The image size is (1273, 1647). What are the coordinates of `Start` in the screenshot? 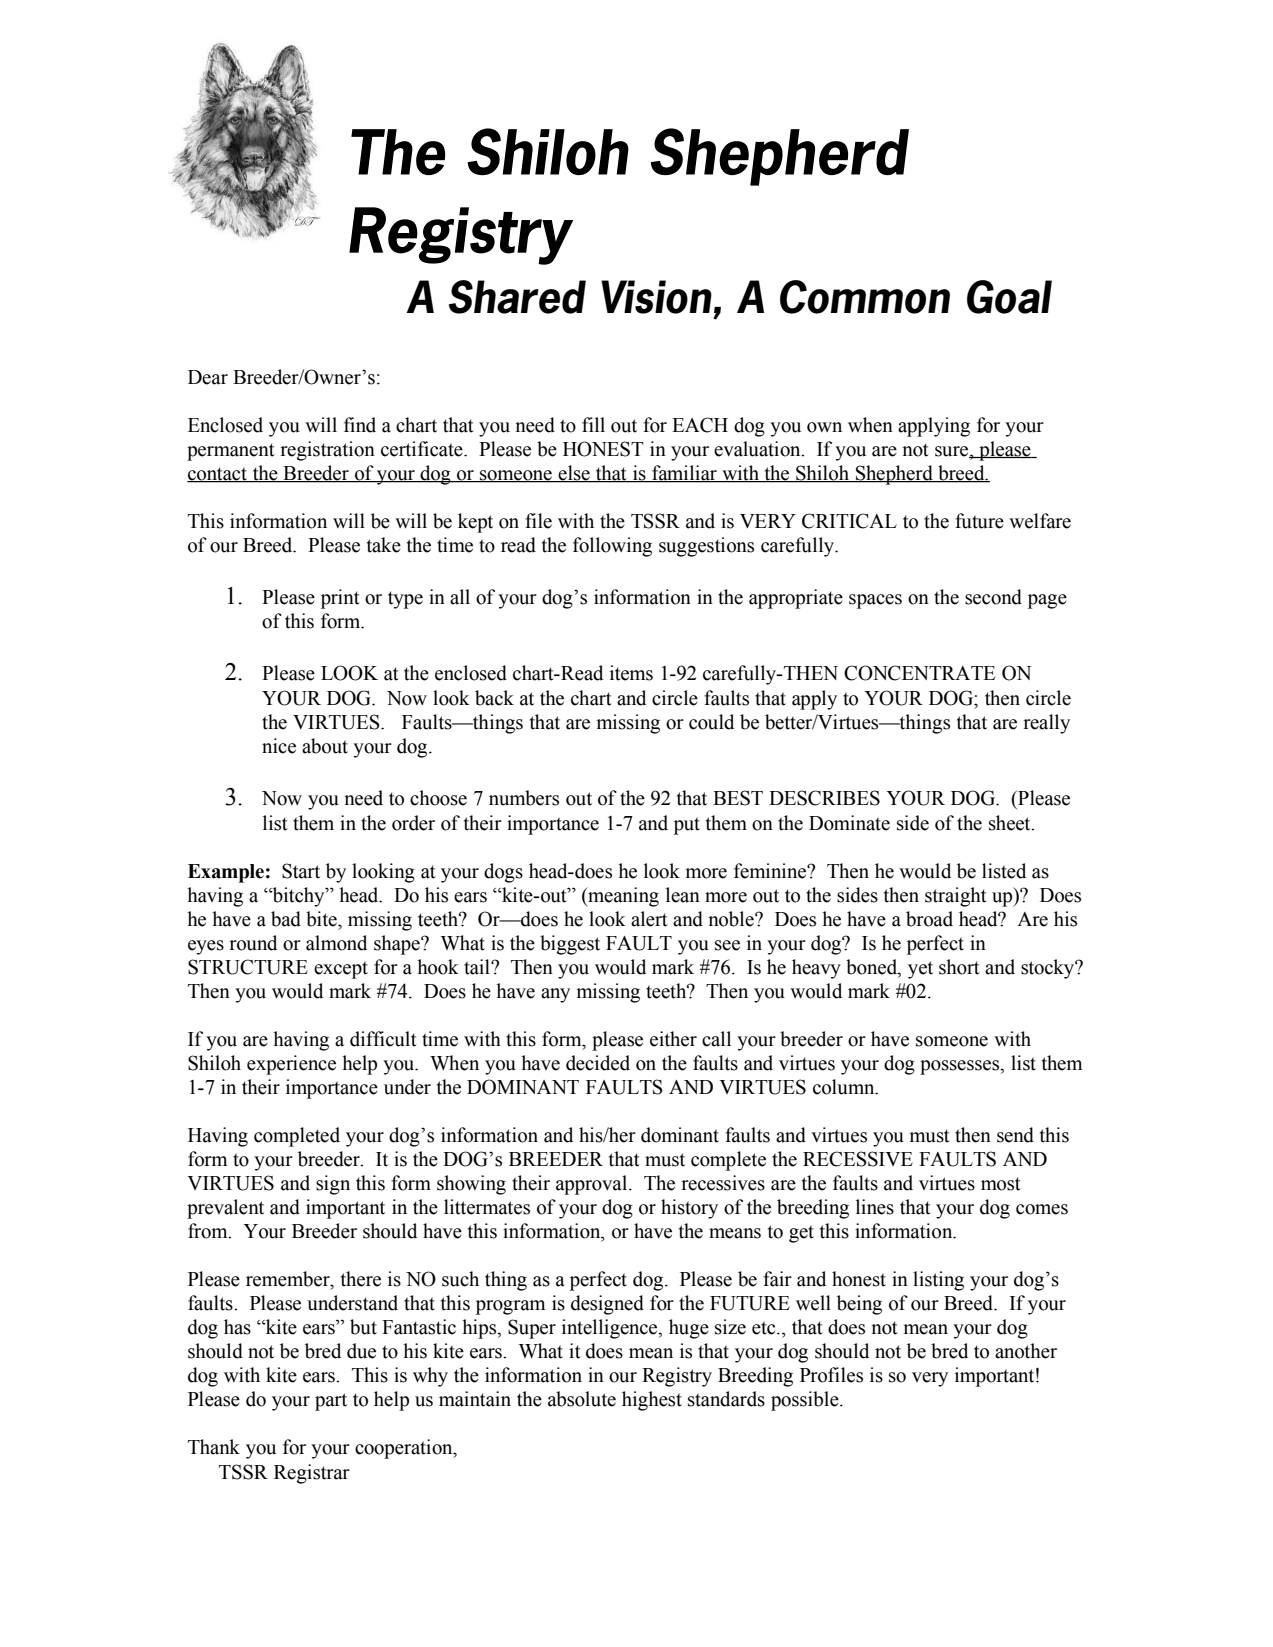 It's located at (301, 871).
